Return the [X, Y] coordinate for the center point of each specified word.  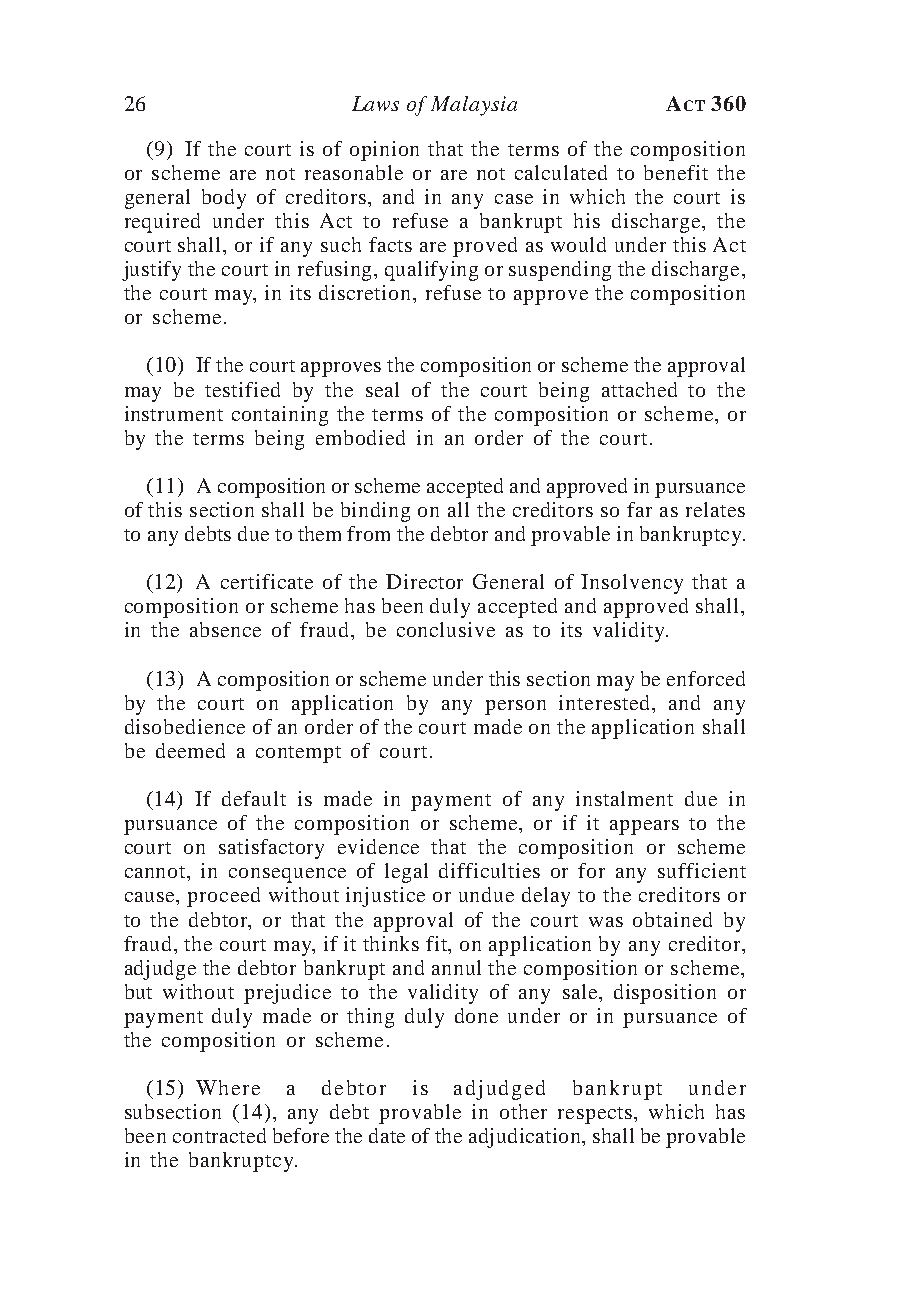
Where [228, 1087]
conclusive [446, 629]
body [224, 199]
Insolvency [632, 584]
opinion [384, 151]
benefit [676, 172]
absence [225, 629]
